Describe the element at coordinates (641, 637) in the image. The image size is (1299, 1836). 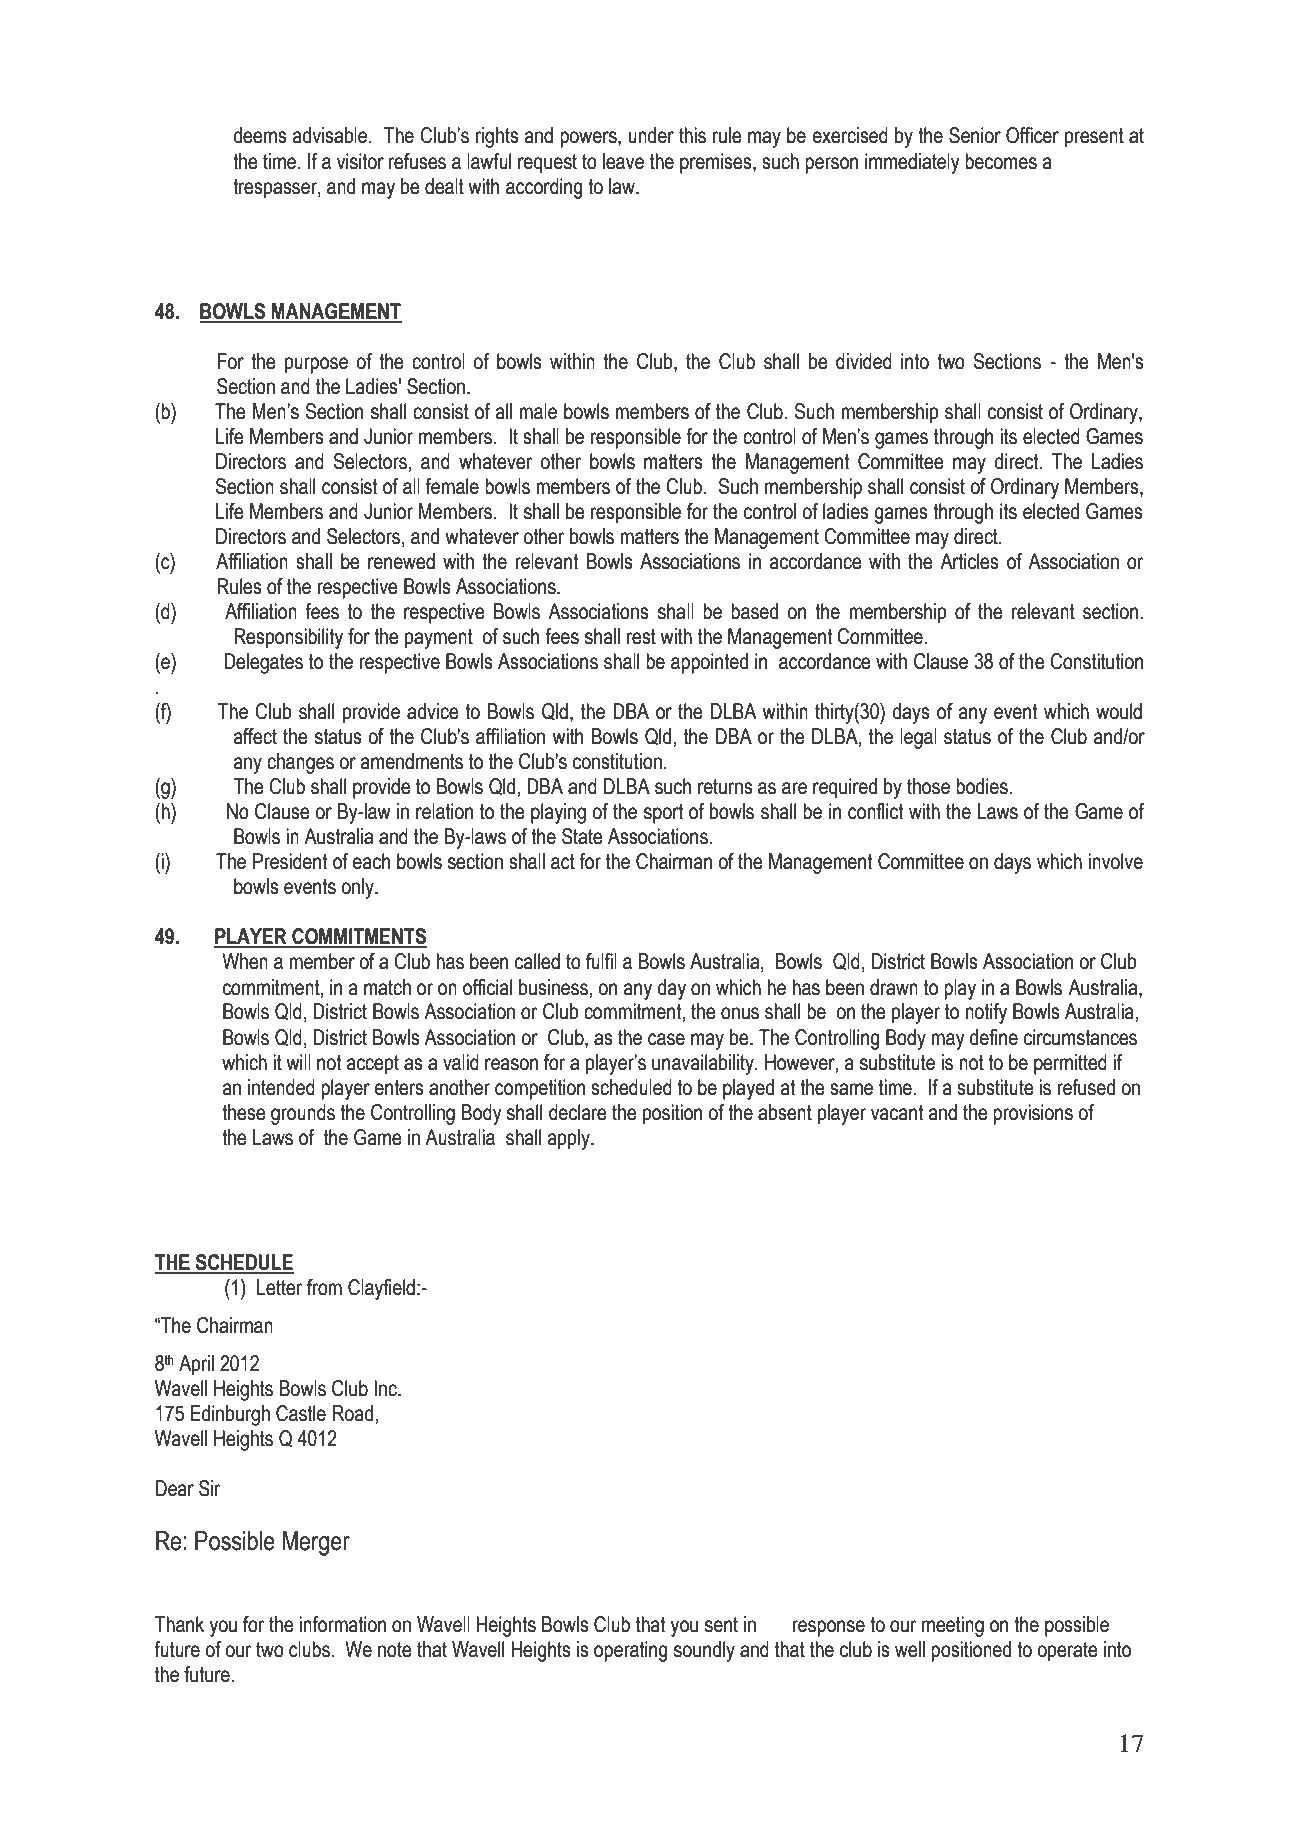
I see `rest` at that location.
